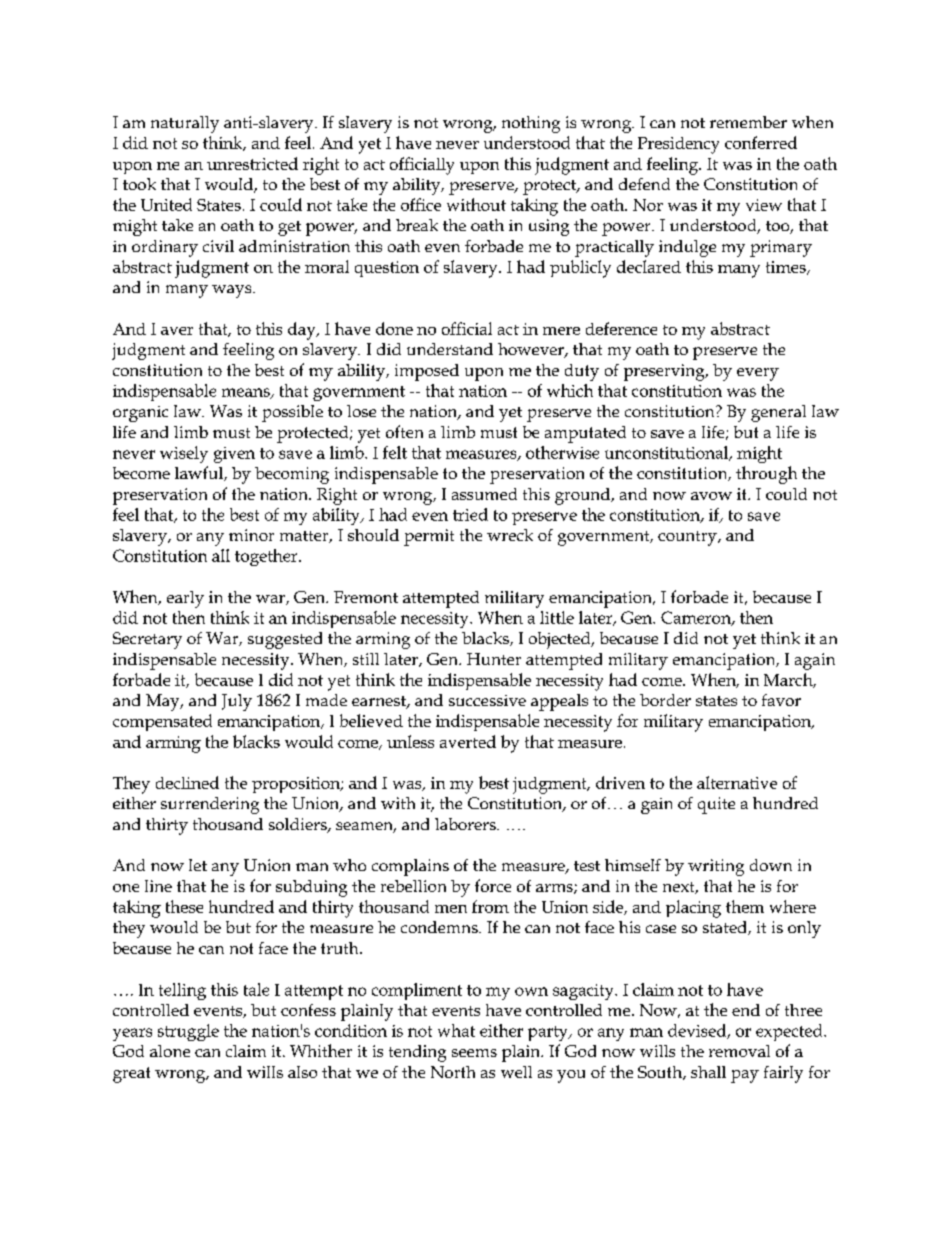 This image has width=952, height=1233. I want to click on seems, so click(474, 1053).
